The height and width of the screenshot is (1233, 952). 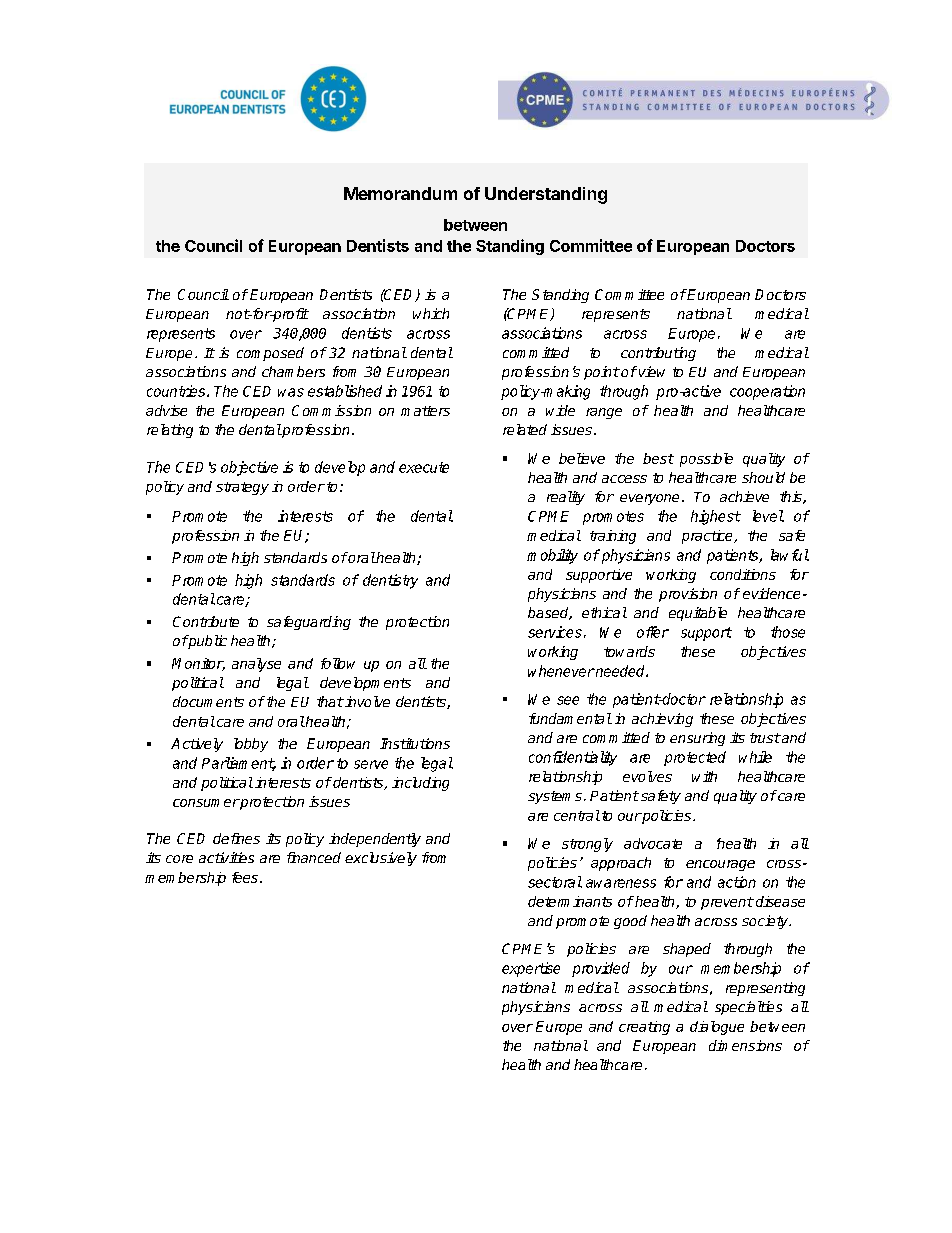 What do you see at coordinates (425, 411) in the screenshot?
I see `matters` at bounding box center [425, 411].
